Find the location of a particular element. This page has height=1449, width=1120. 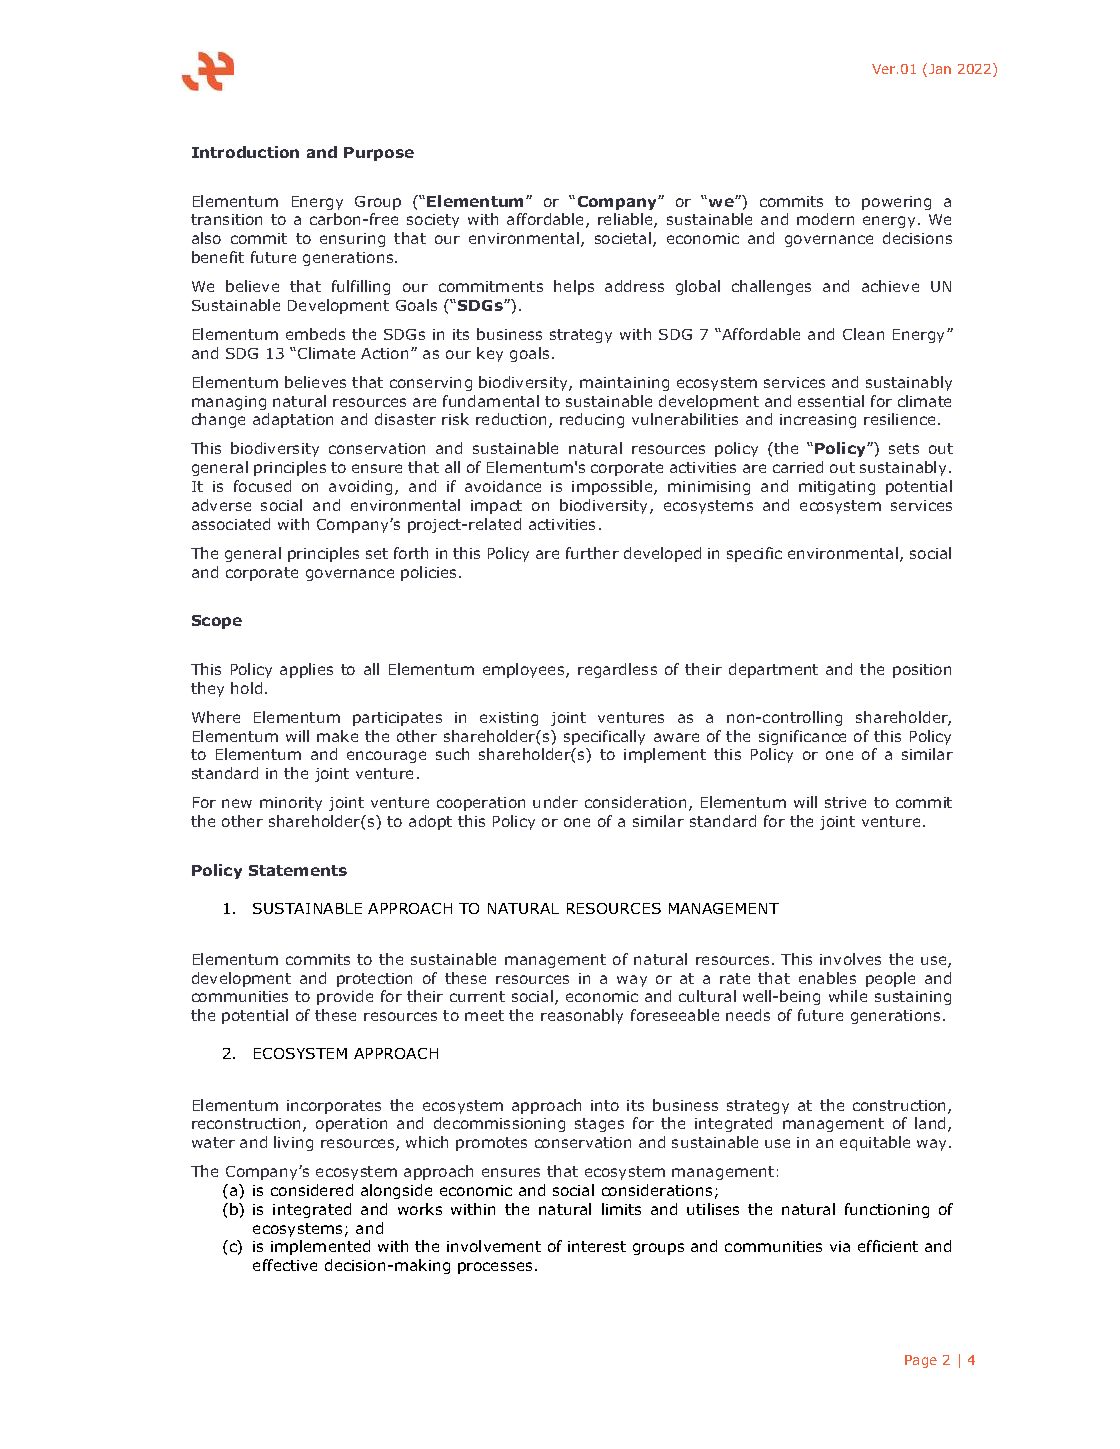

Page is located at coordinates (921, 1361).
